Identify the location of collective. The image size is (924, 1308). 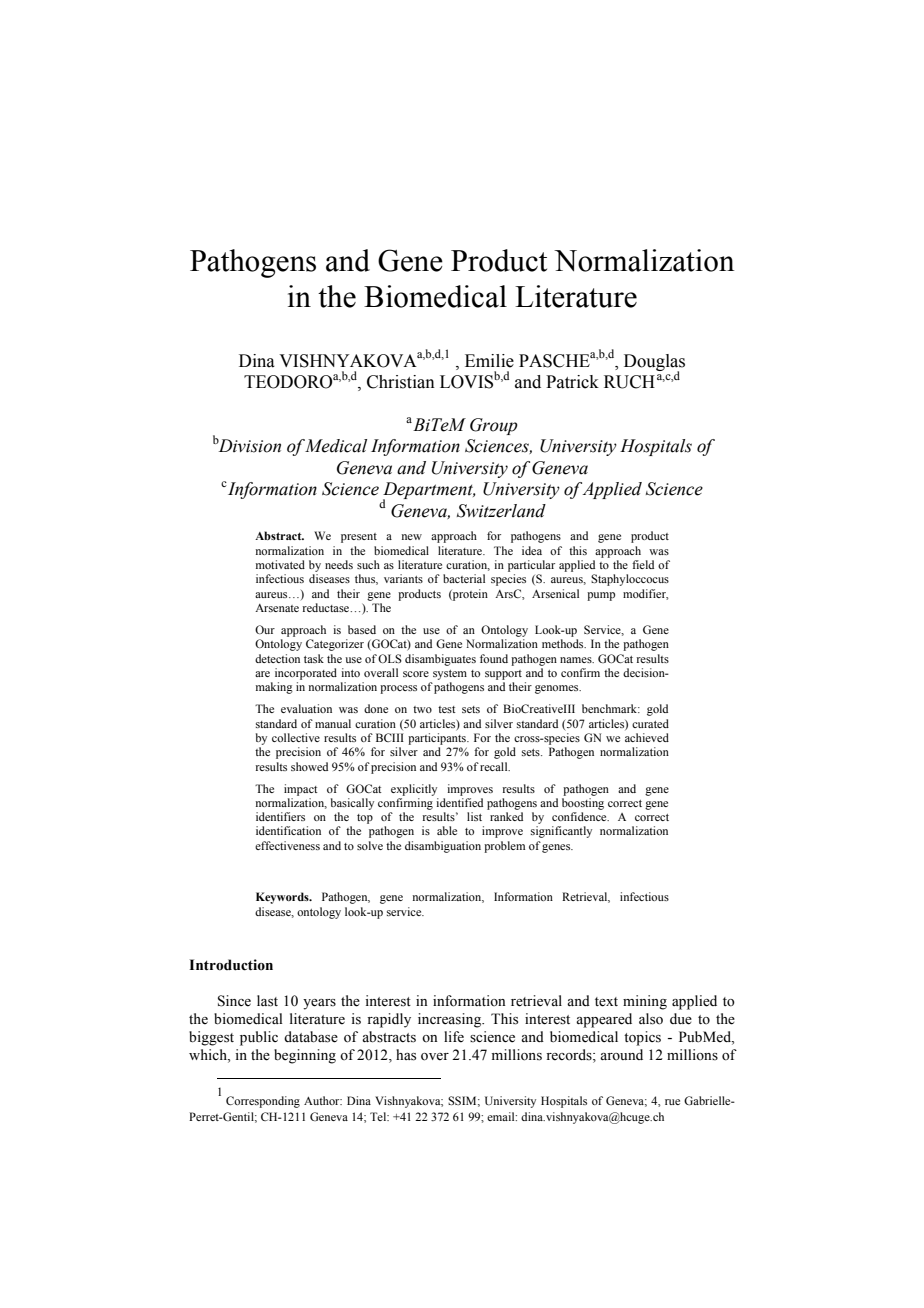
(296, 737).
